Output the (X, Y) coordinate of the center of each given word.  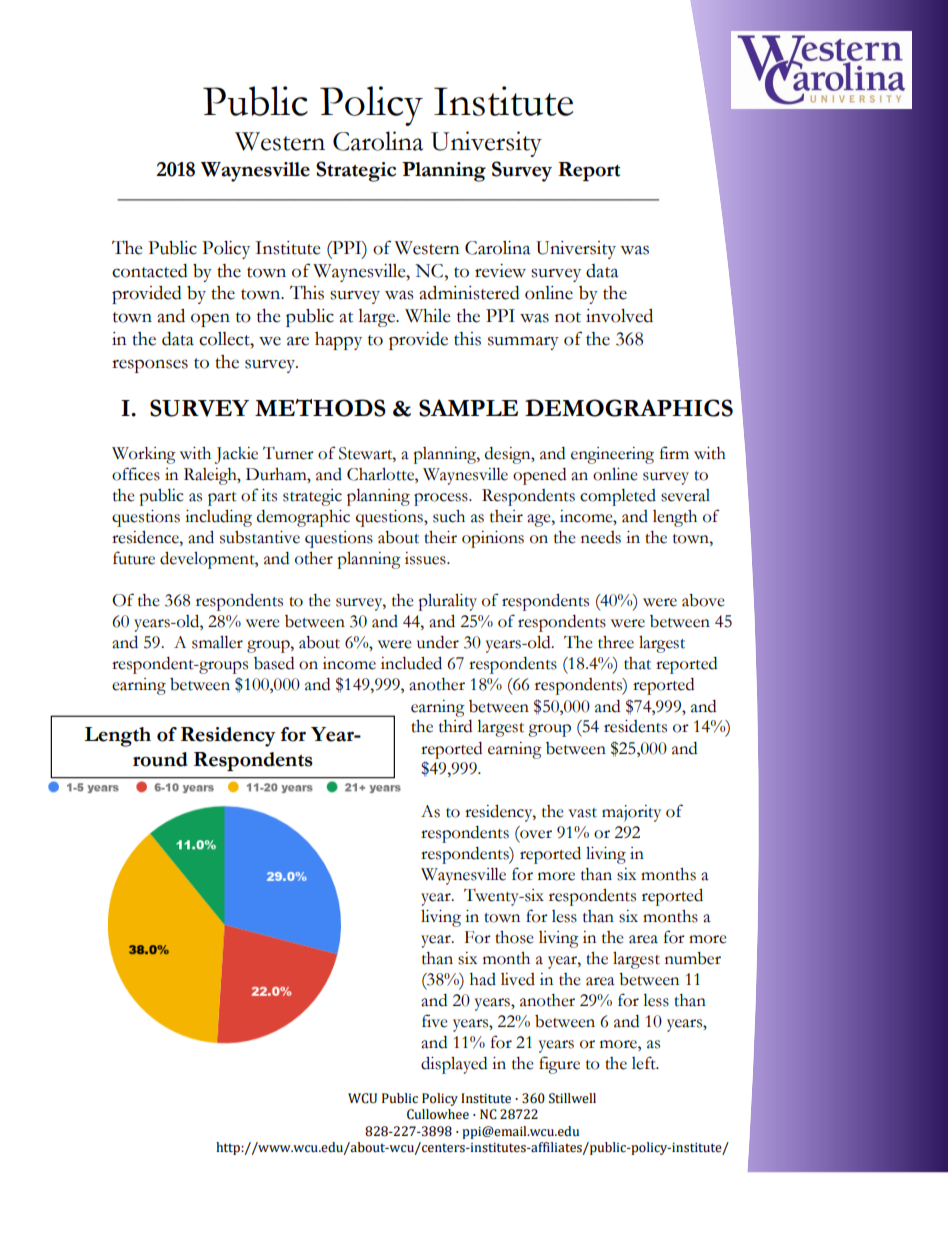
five (435, 1021)
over (535, 833)
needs (601, 537)
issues (426, 558)
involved (619, 316)
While (427, 316)
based (274, 663)
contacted (150, 271)
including (218, 518)
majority (631, 813)
